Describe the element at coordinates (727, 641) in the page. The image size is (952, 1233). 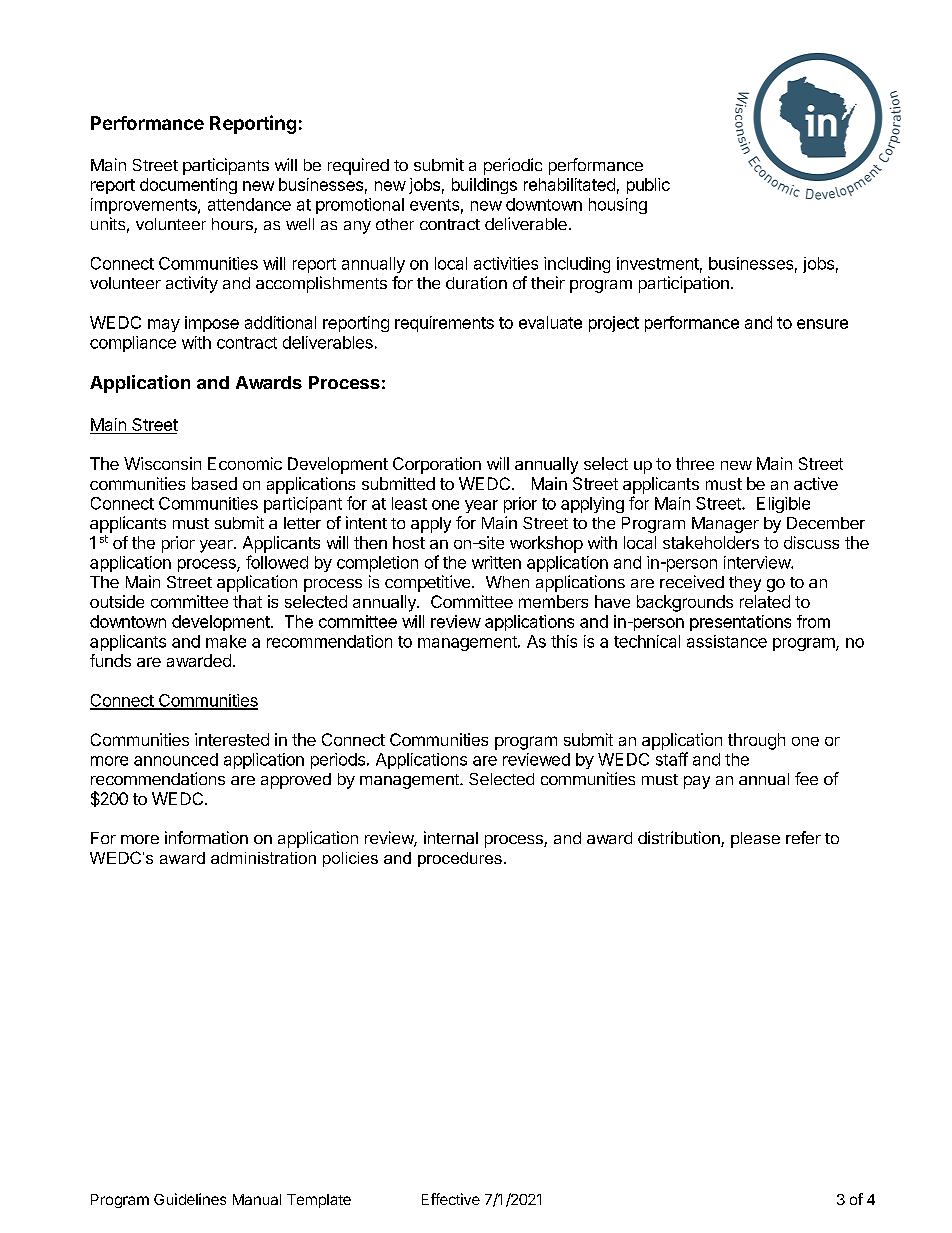
I see `assistance` at that location.
